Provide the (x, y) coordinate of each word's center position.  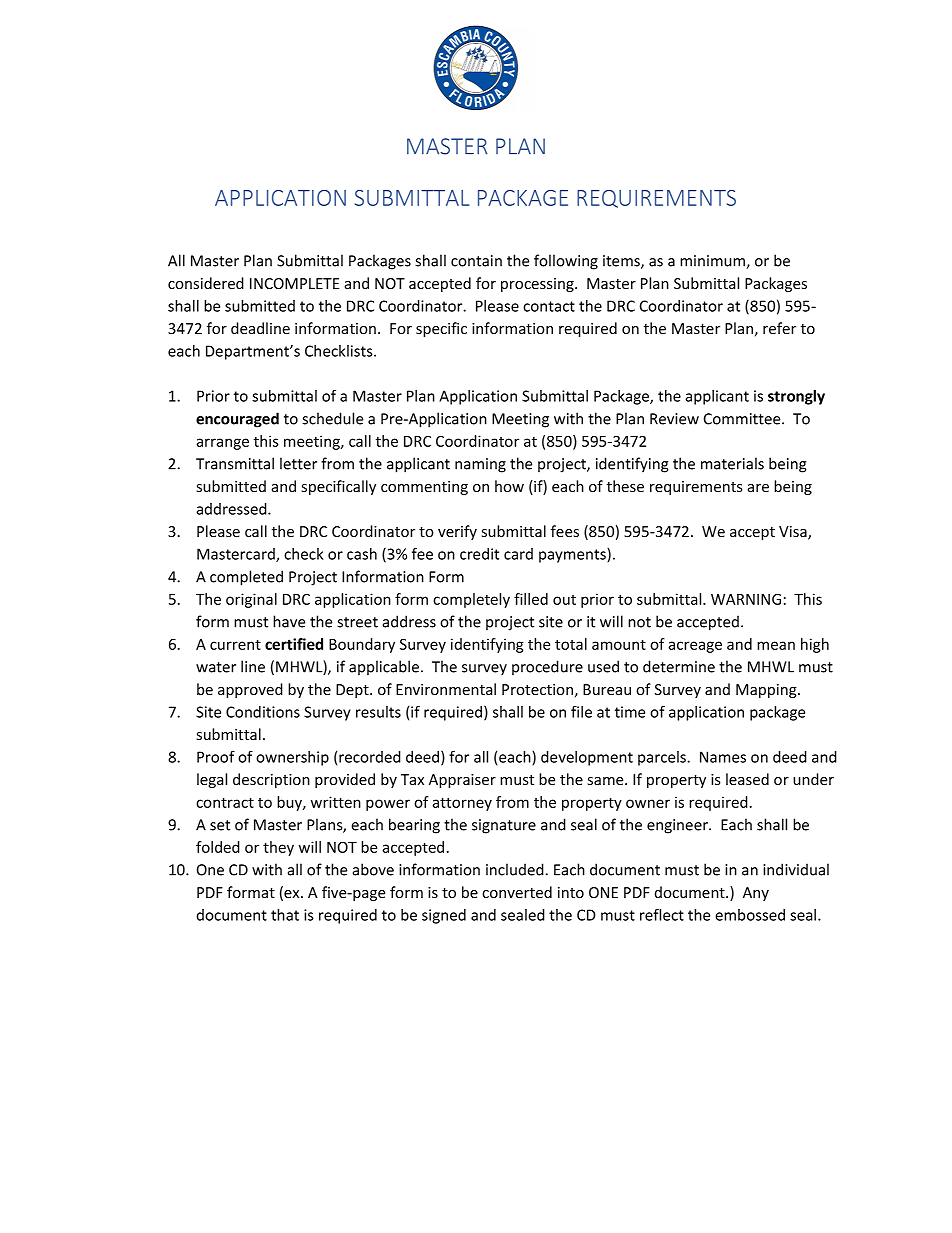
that (285, 915)
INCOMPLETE (294, 283)
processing (538, 285)
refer (779, 328)
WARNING (746, 599)
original (251, 600)
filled (531, 599)
